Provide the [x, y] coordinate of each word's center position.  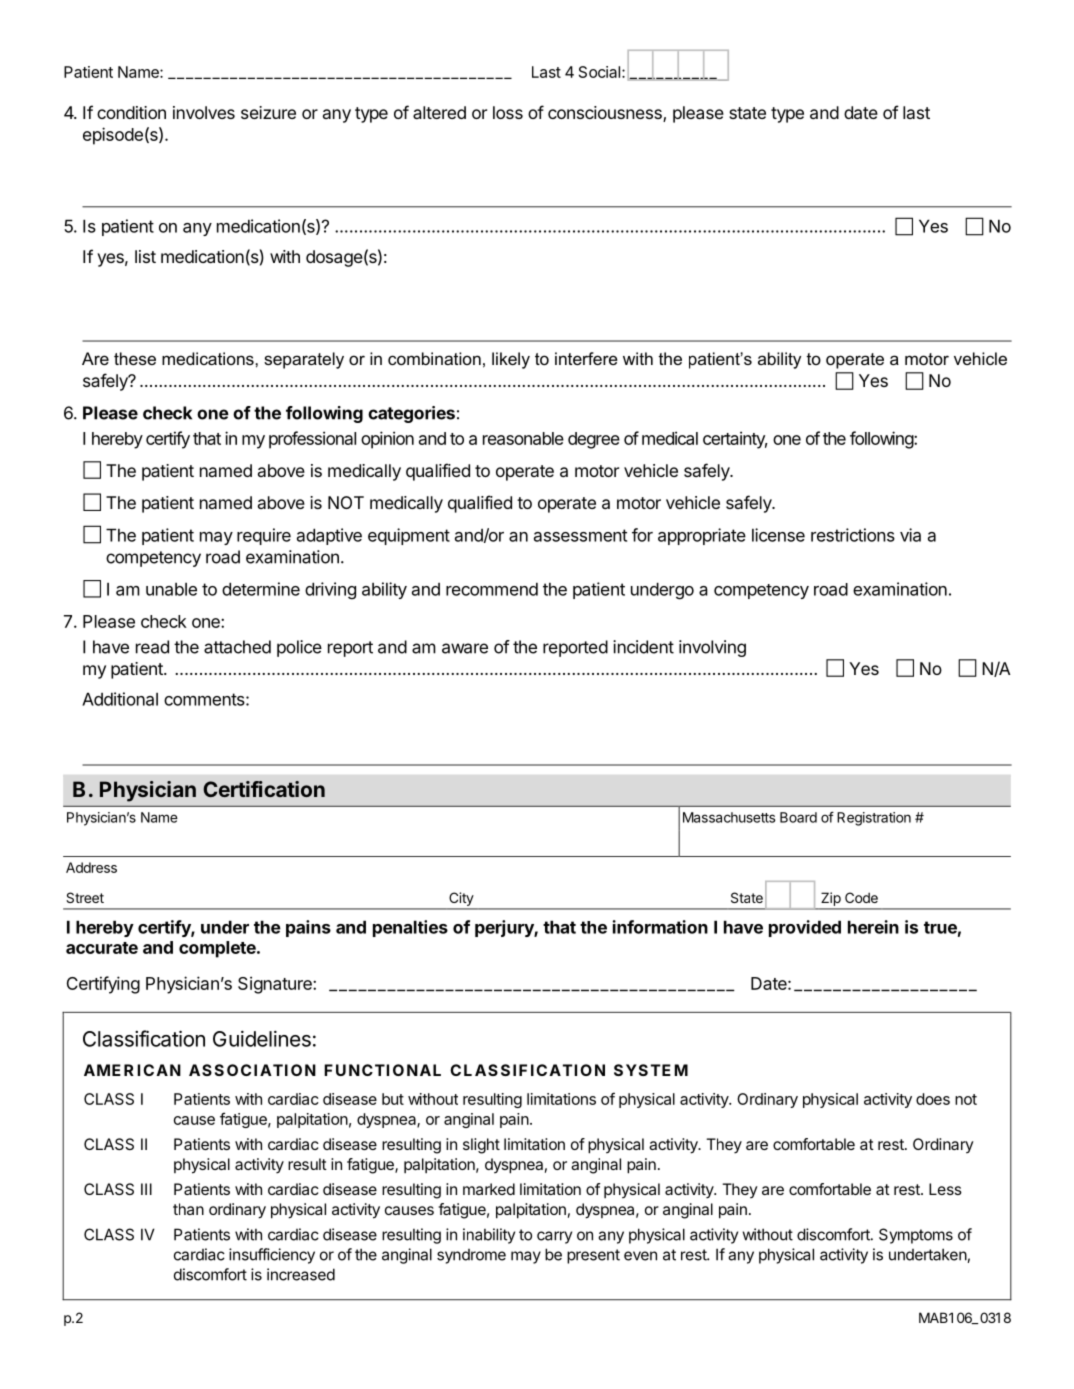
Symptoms [916, 1236]
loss [508, 112]
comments [205, 699]
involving [712, 648]
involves [204, 112]
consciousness [606, 114]
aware [465, 648]
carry [554, 1237]
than [188, 1209]
